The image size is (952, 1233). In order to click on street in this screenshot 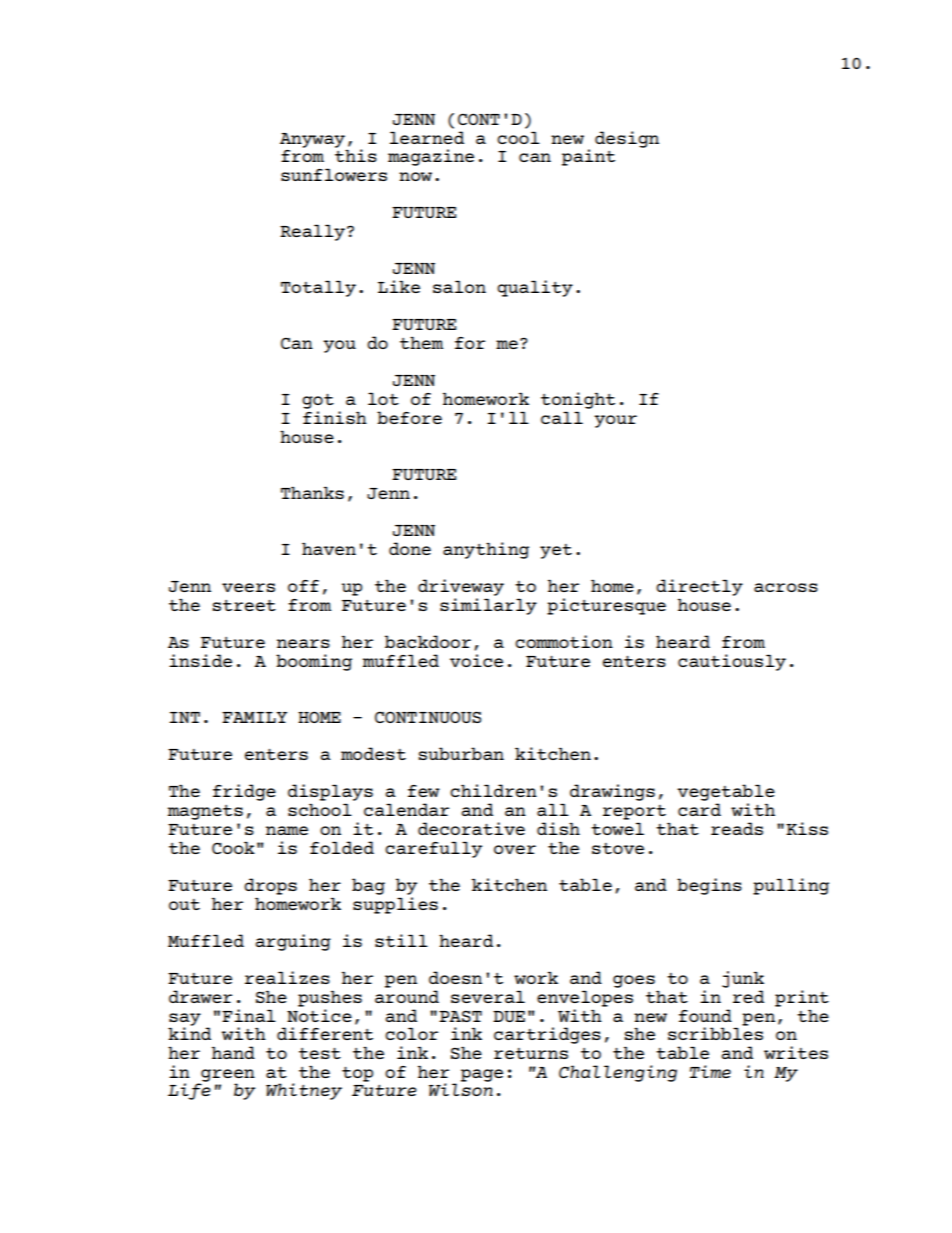, I will do `click(244, 605)`.
